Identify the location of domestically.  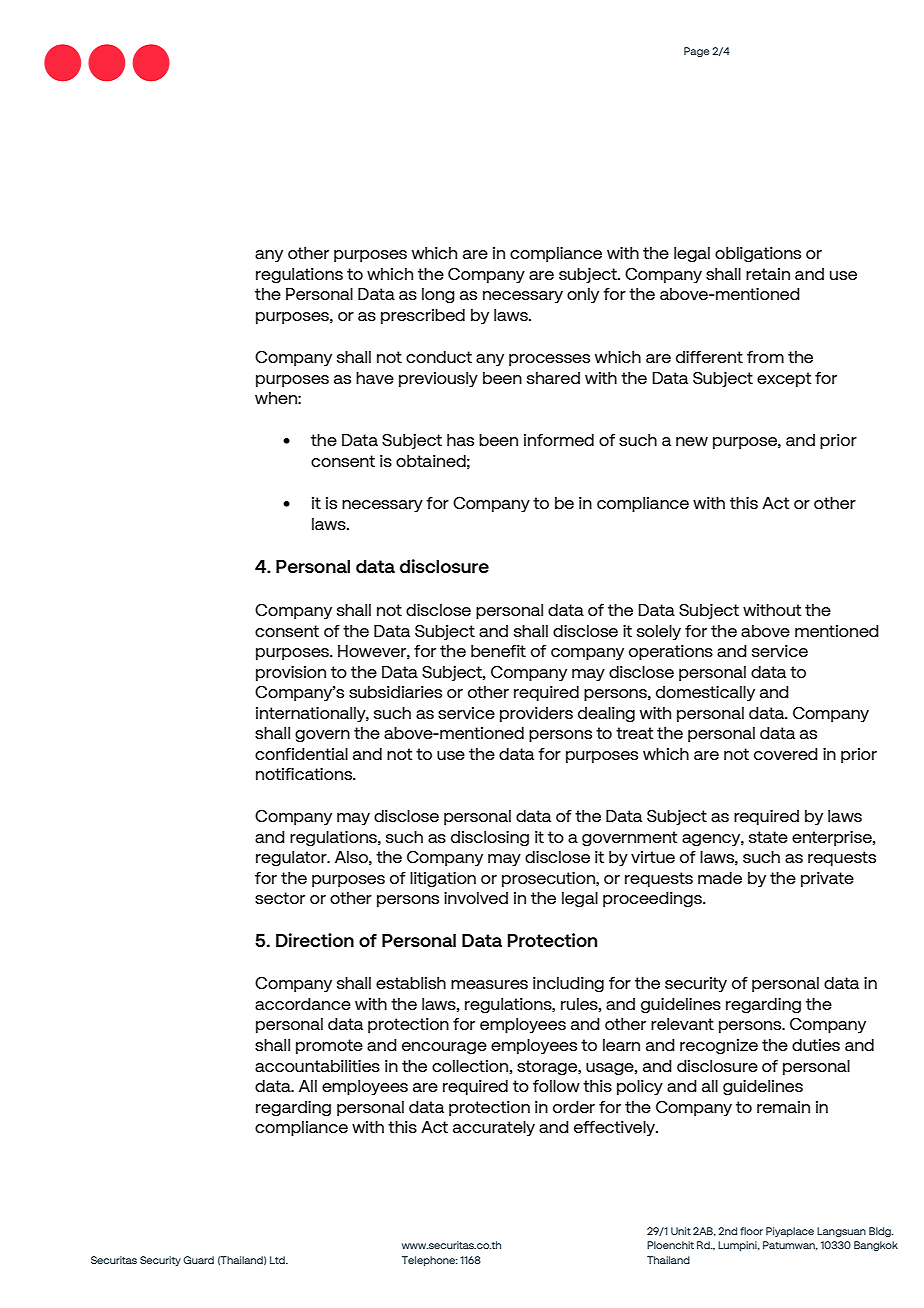
(705, 693).
